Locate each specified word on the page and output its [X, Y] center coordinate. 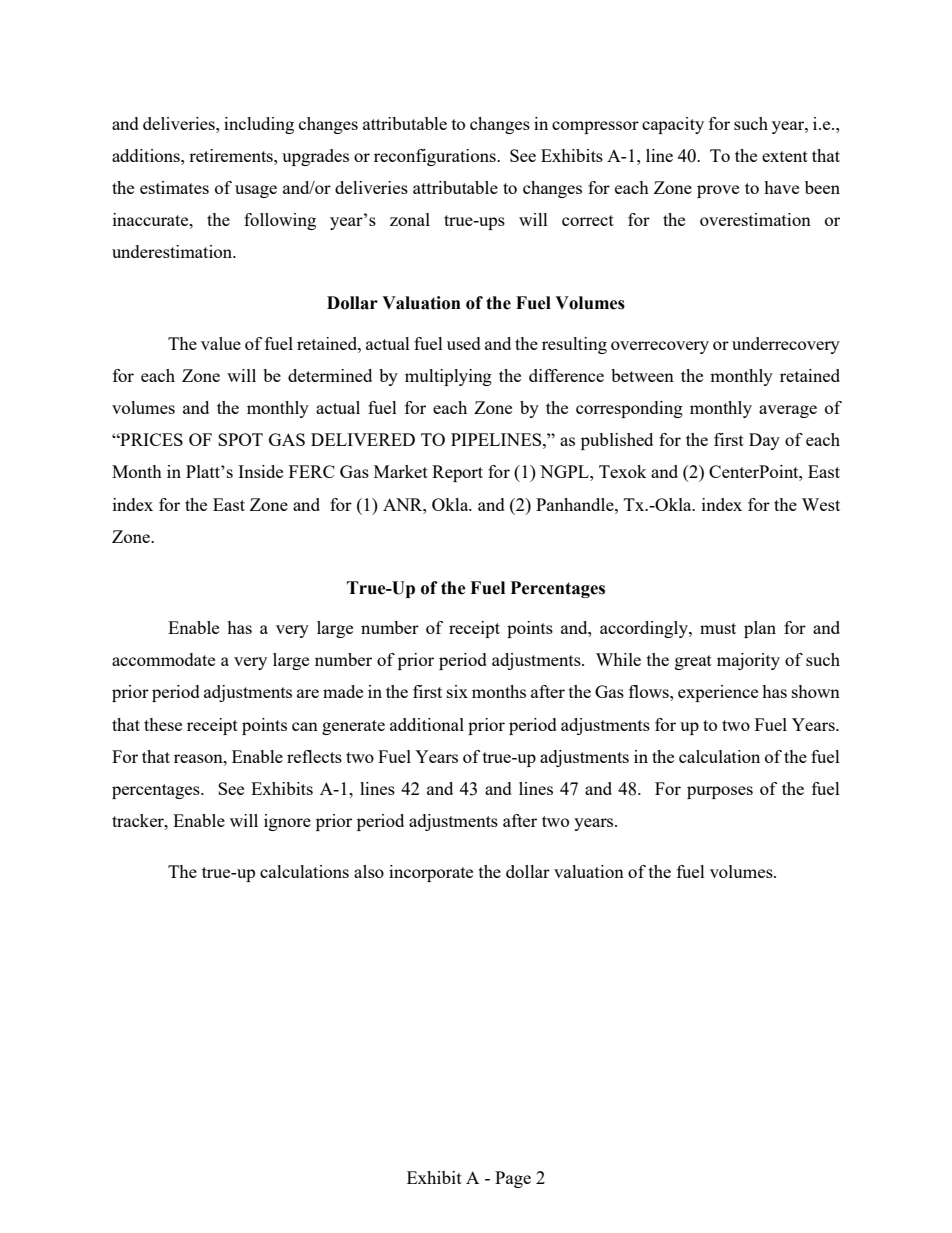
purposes [720, 792]
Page [513, 1179]
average [788, 411]
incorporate [431, 873]
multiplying [448, 377]
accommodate [163, 659]
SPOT [240, 439]
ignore [287, 822]
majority [748, 661]
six [457, 691]
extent [785, 156]
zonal [410, 219]
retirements [232, 155]
